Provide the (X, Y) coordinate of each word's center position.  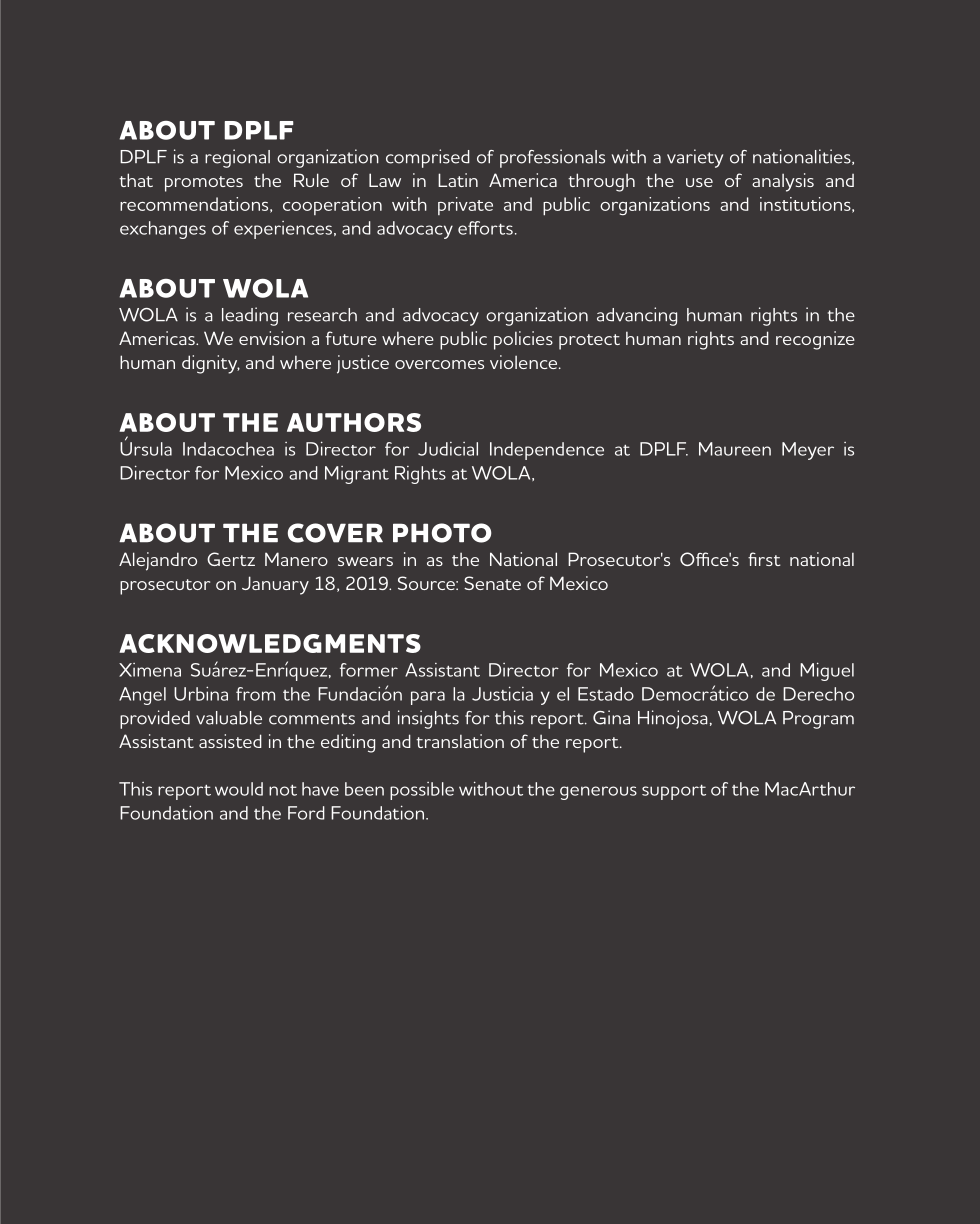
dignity (211, 364)
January (275, 585)
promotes (204, 184)
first (764, 559)
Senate (492, 583)
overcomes (439, 364)
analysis (783, 182)
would (239, 789)
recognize (815, 340)
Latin (458, 180)
